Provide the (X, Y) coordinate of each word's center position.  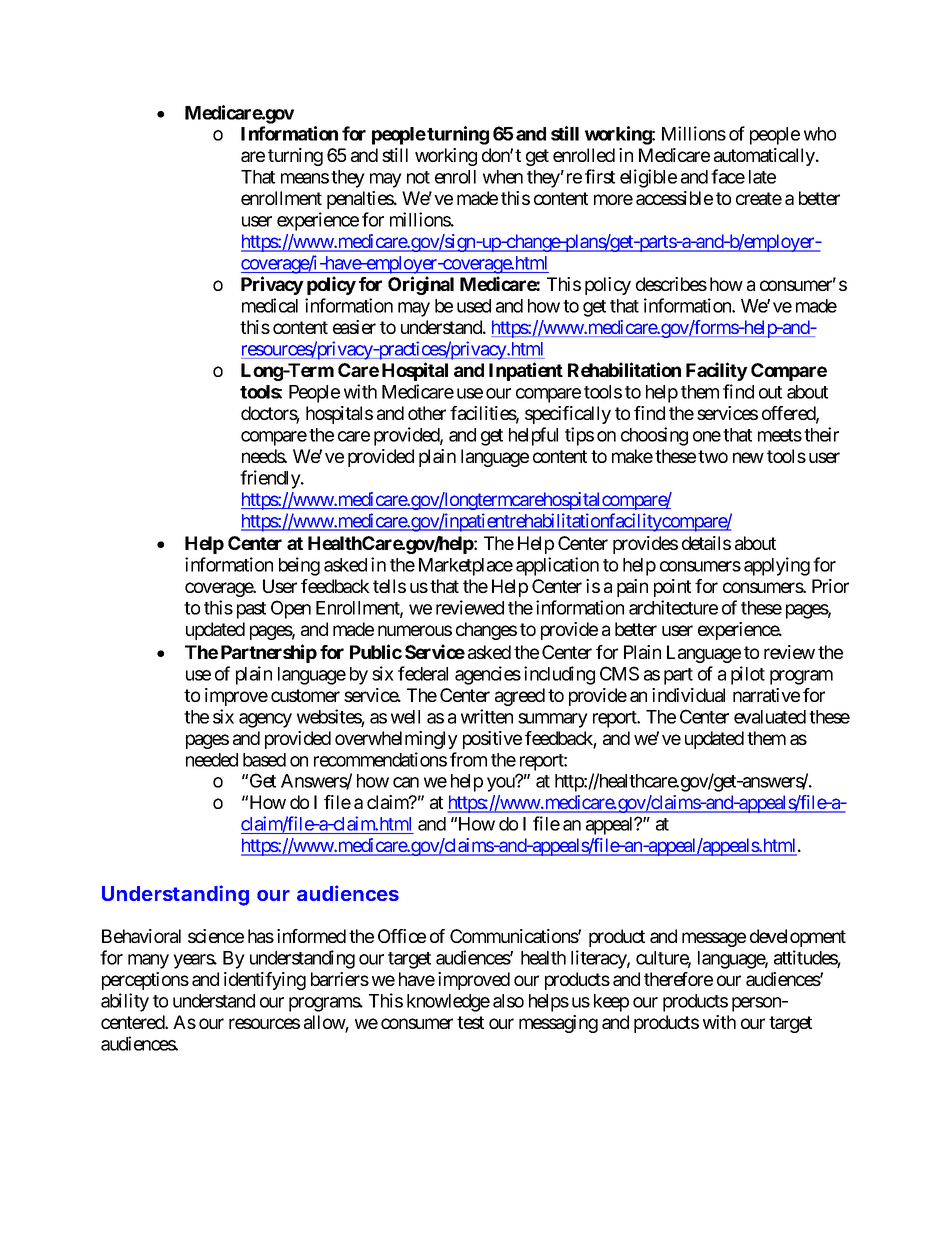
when (503, 177)
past (251, 610)
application (557, 566)
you (502, 784)
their (821, 434)
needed (212, 760)
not (418, 177)
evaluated (770, 717)
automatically (765, 157)
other (427, 413)
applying (777, 566)
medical (270, 305)
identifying (265, 981)
